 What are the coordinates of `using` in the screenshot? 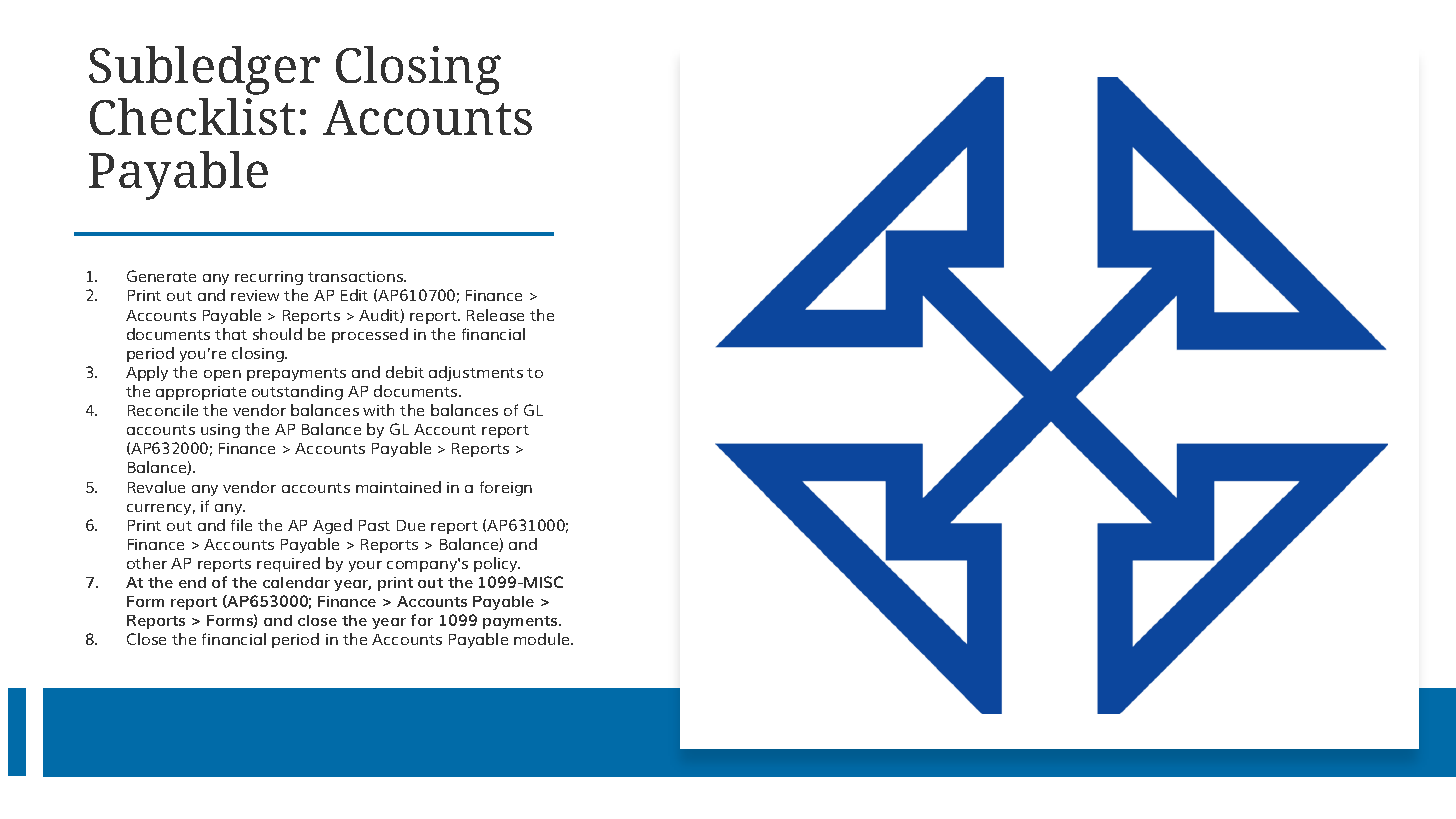 It's located at (220, 431).
